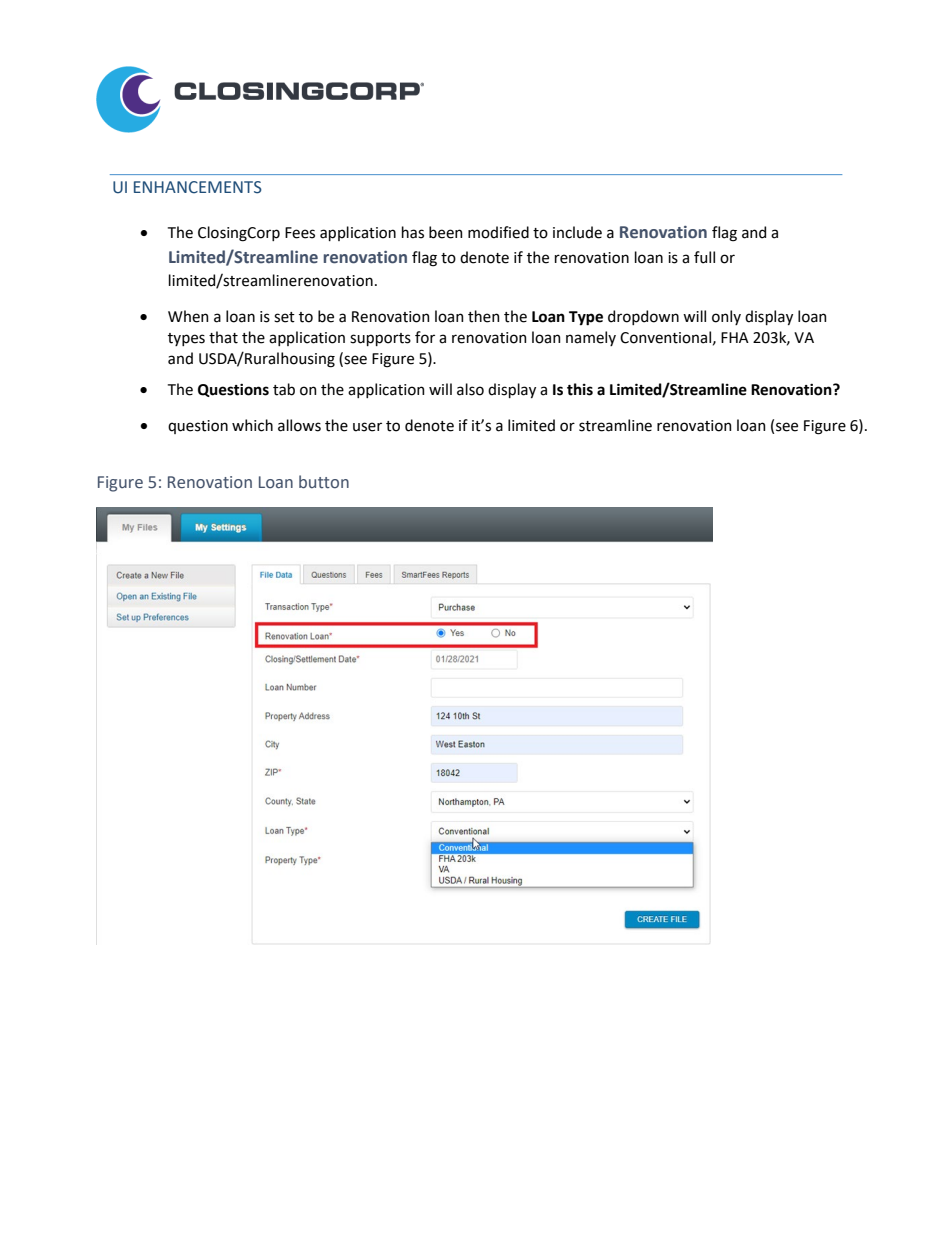  What do you see at coordinates (704, 257) in the screenshot?
I see `full` at bounding box center [704, 257].
